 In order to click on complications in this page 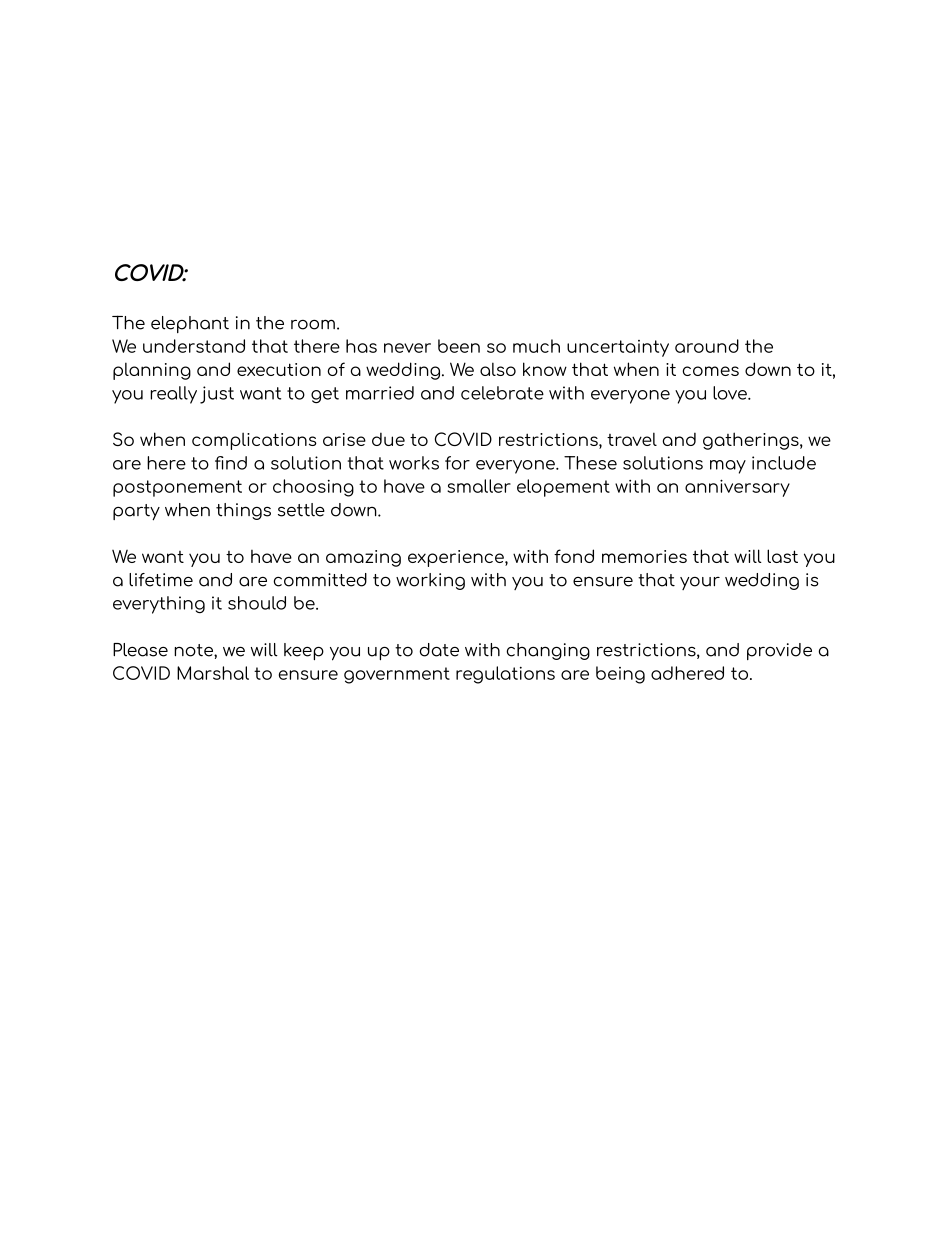, I will do `click(254, 441)`.
